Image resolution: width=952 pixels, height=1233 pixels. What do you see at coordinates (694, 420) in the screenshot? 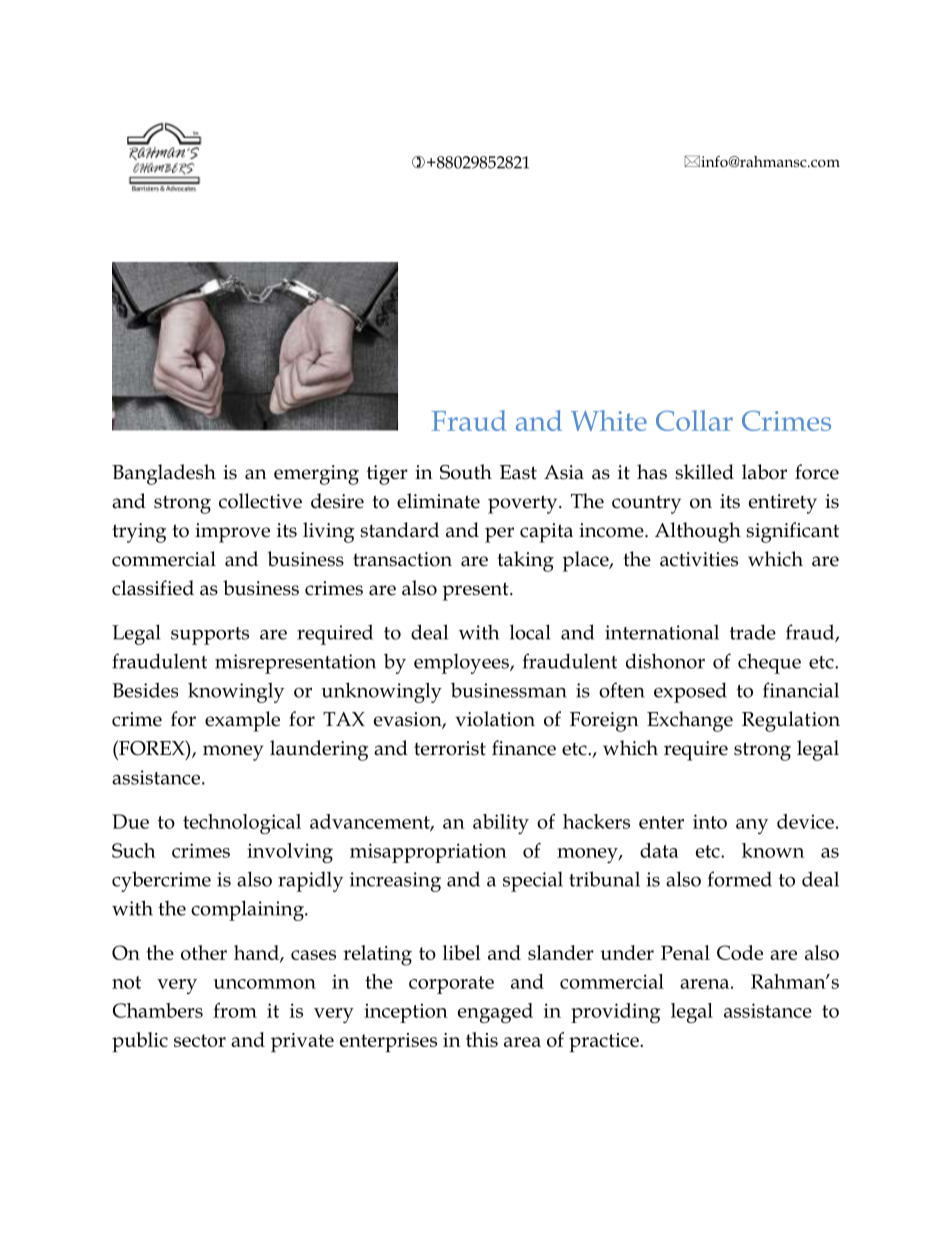
I see `Collar` at bounding box center [694, 420].
